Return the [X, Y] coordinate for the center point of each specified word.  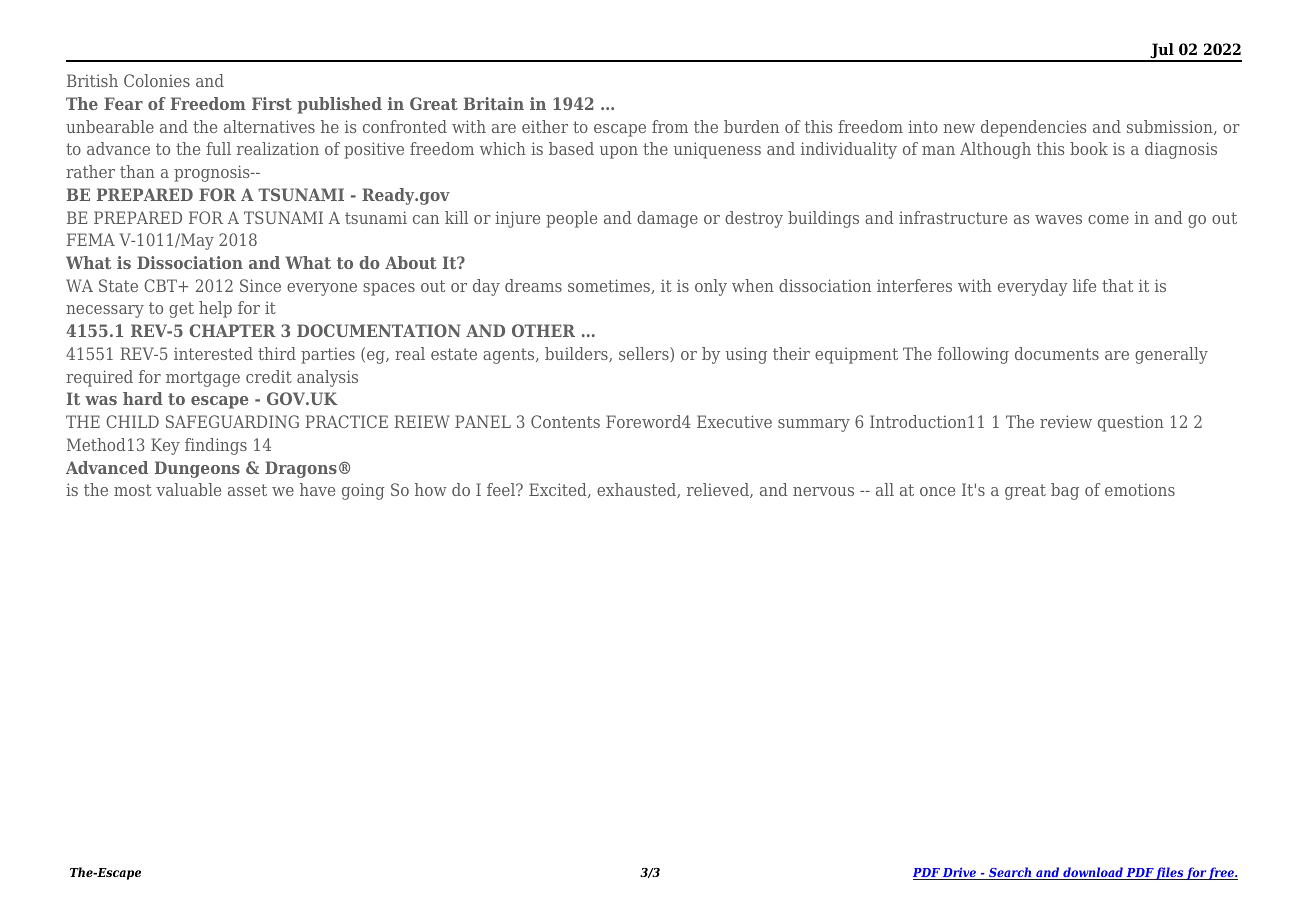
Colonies [157, 80]
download [1093, 873]
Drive [960, 873]
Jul [1162, 52]
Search [1010, 873]
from [670, 126]
